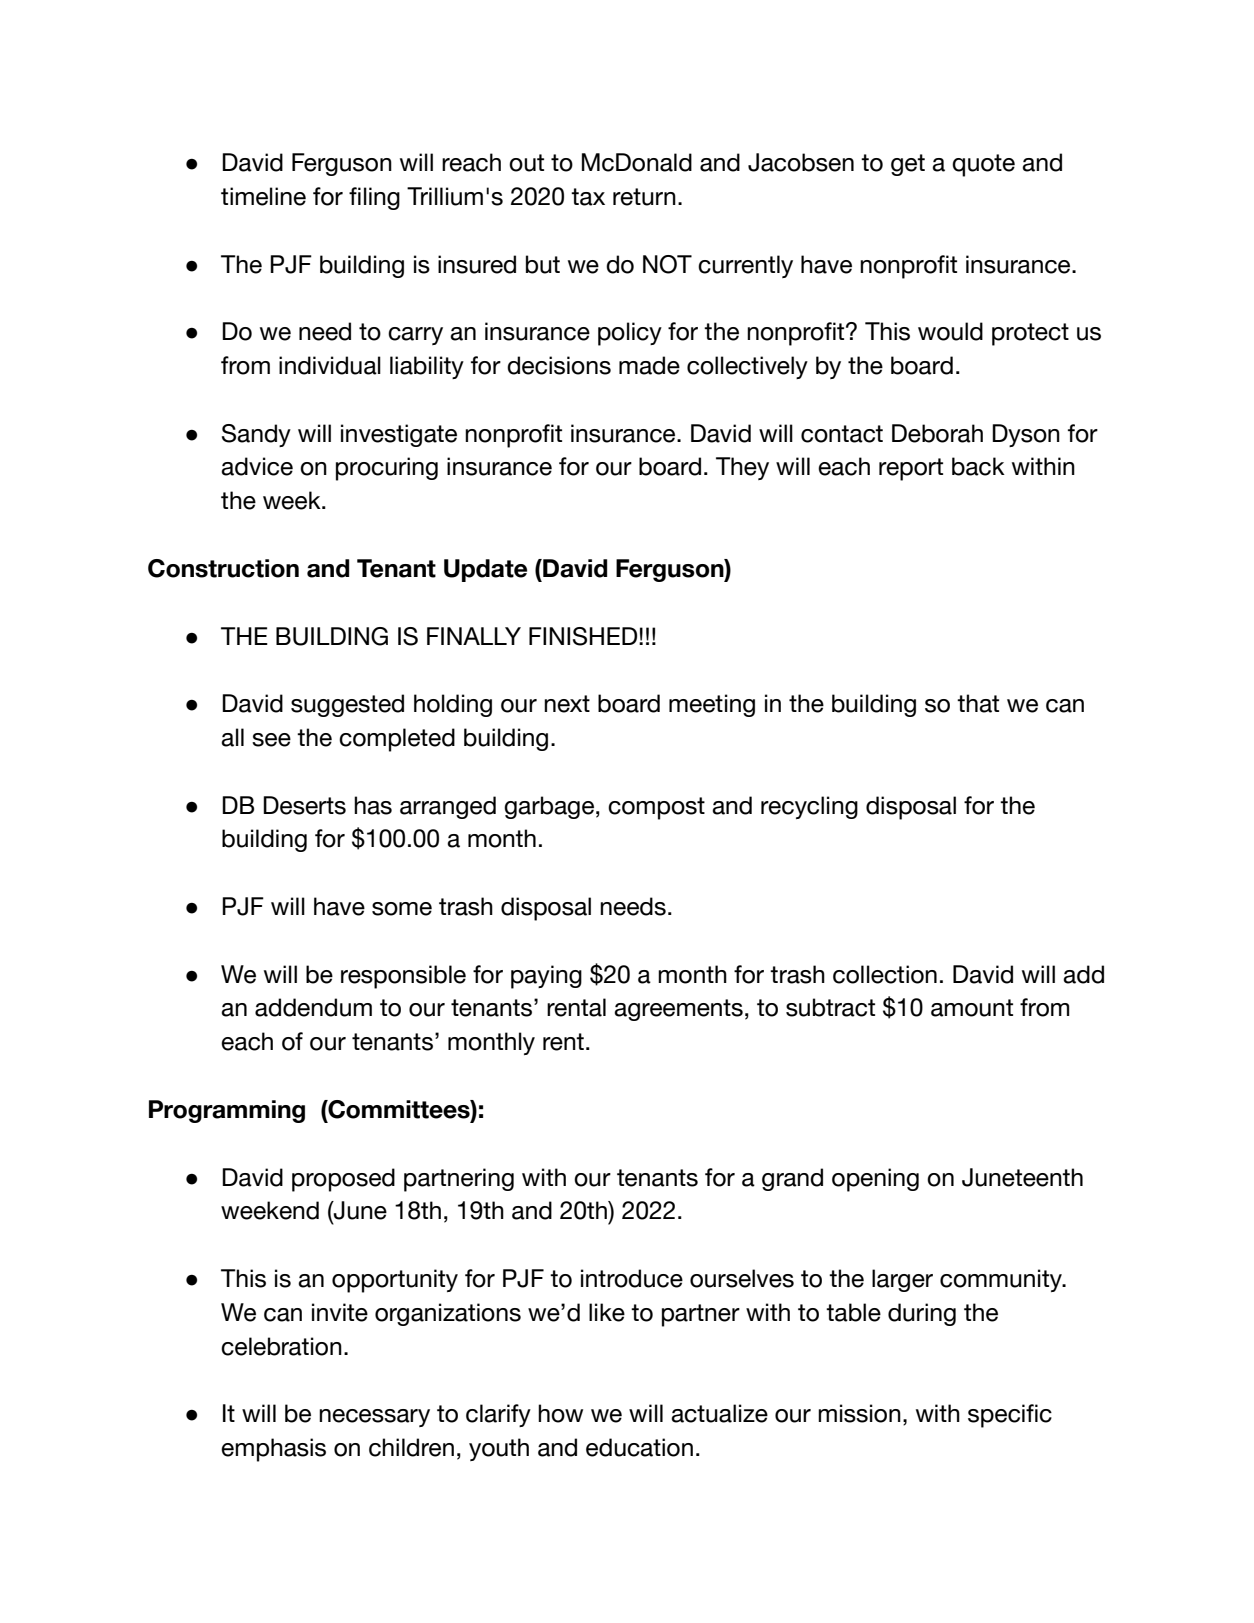 Image resolution: width=1254 pixels, height=1623 pixels. Describe the element at coordinates (343, 1180) in the image. I see `proposed` at that location.
